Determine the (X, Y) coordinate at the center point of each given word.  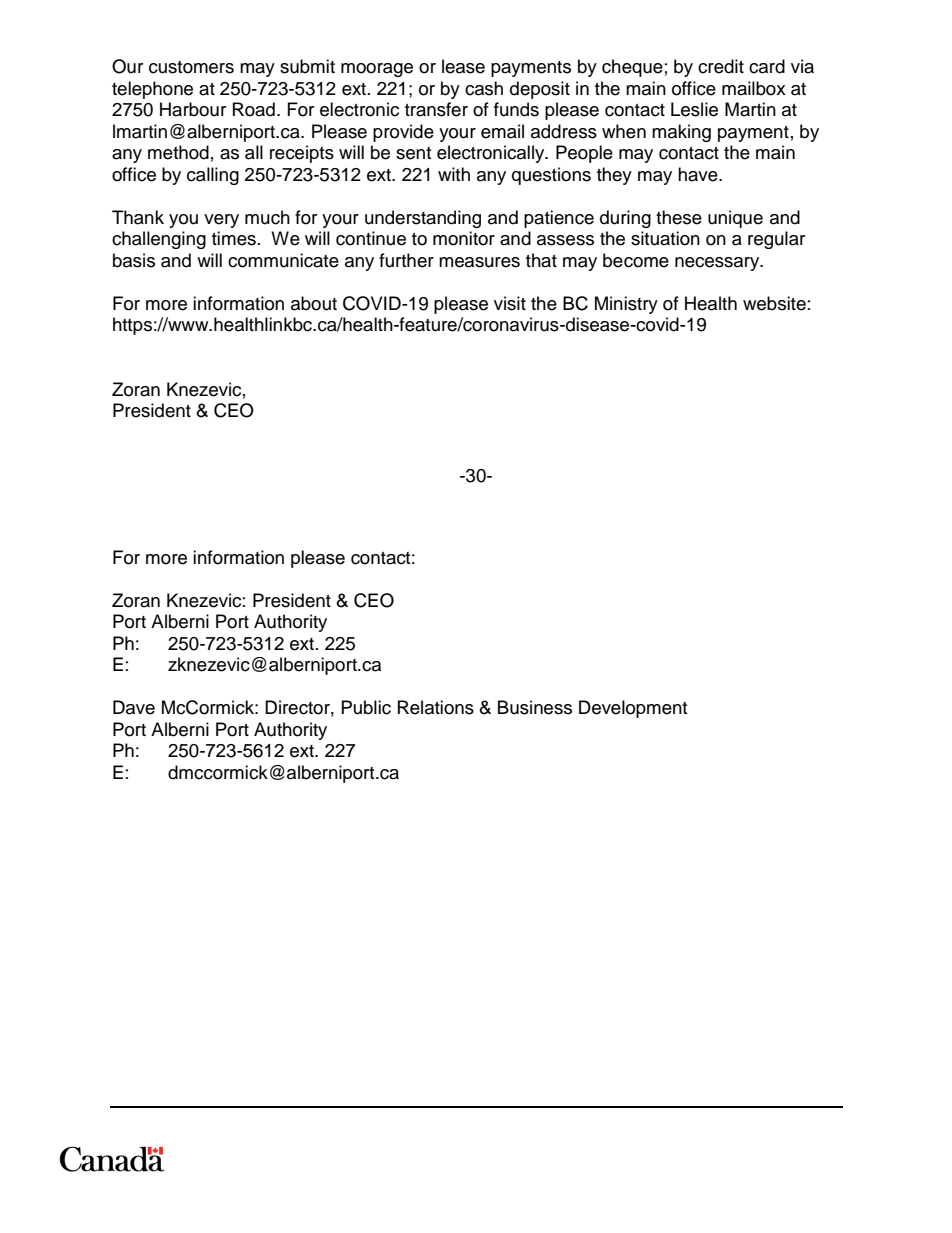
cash (484, 88)
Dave (134, 707)
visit (510, 303)
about (314, 303)
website (774, 303)
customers (191, 67)
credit (721, 66)
